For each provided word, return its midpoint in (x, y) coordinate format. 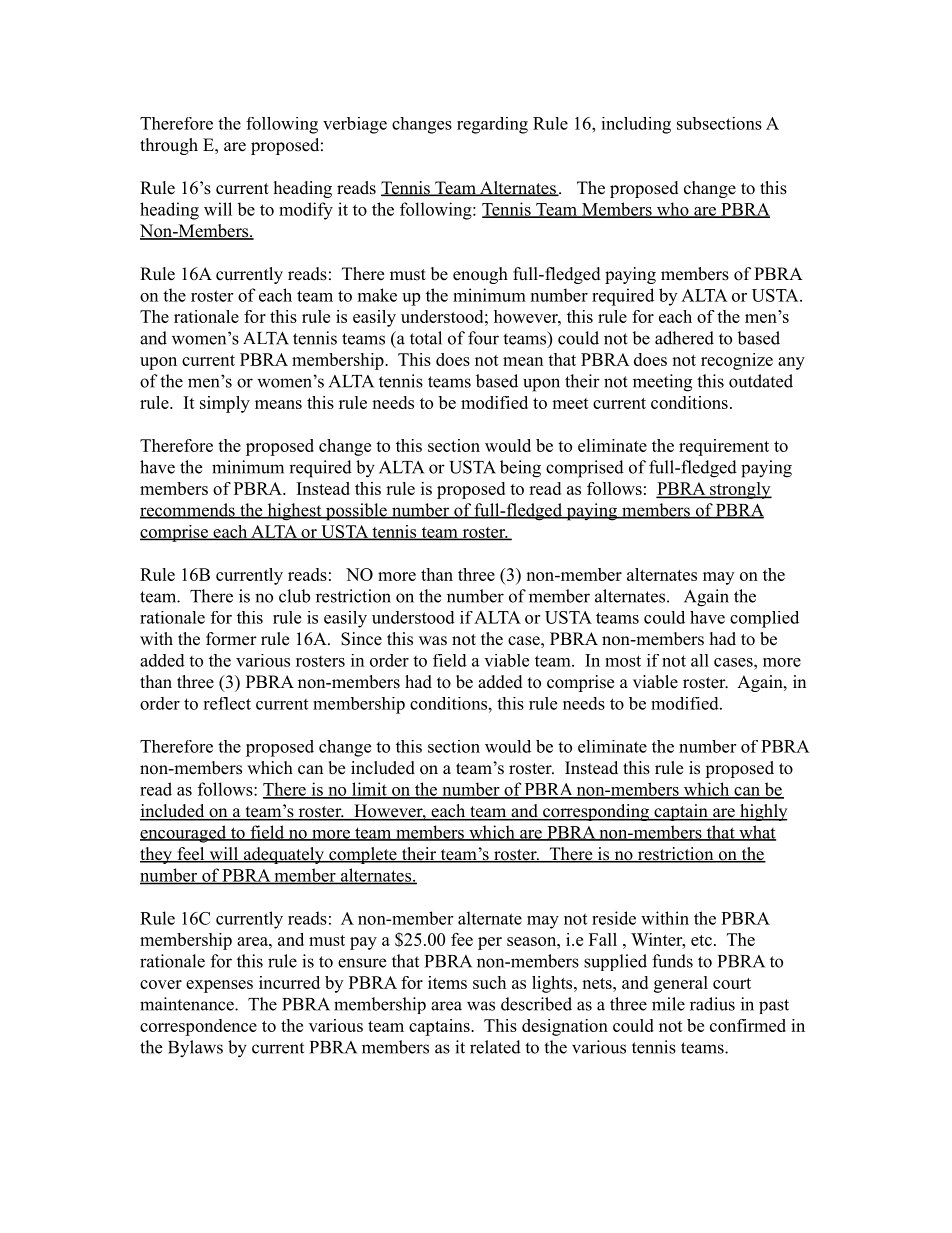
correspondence (198, 1027)
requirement (724, 447)
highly (762, 812)
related (495, 1047)
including (636, 125)
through (169, 146)
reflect (227, 703)
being (520, 469)
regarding (492, 125)
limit (369, 790)
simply (225, 404)
